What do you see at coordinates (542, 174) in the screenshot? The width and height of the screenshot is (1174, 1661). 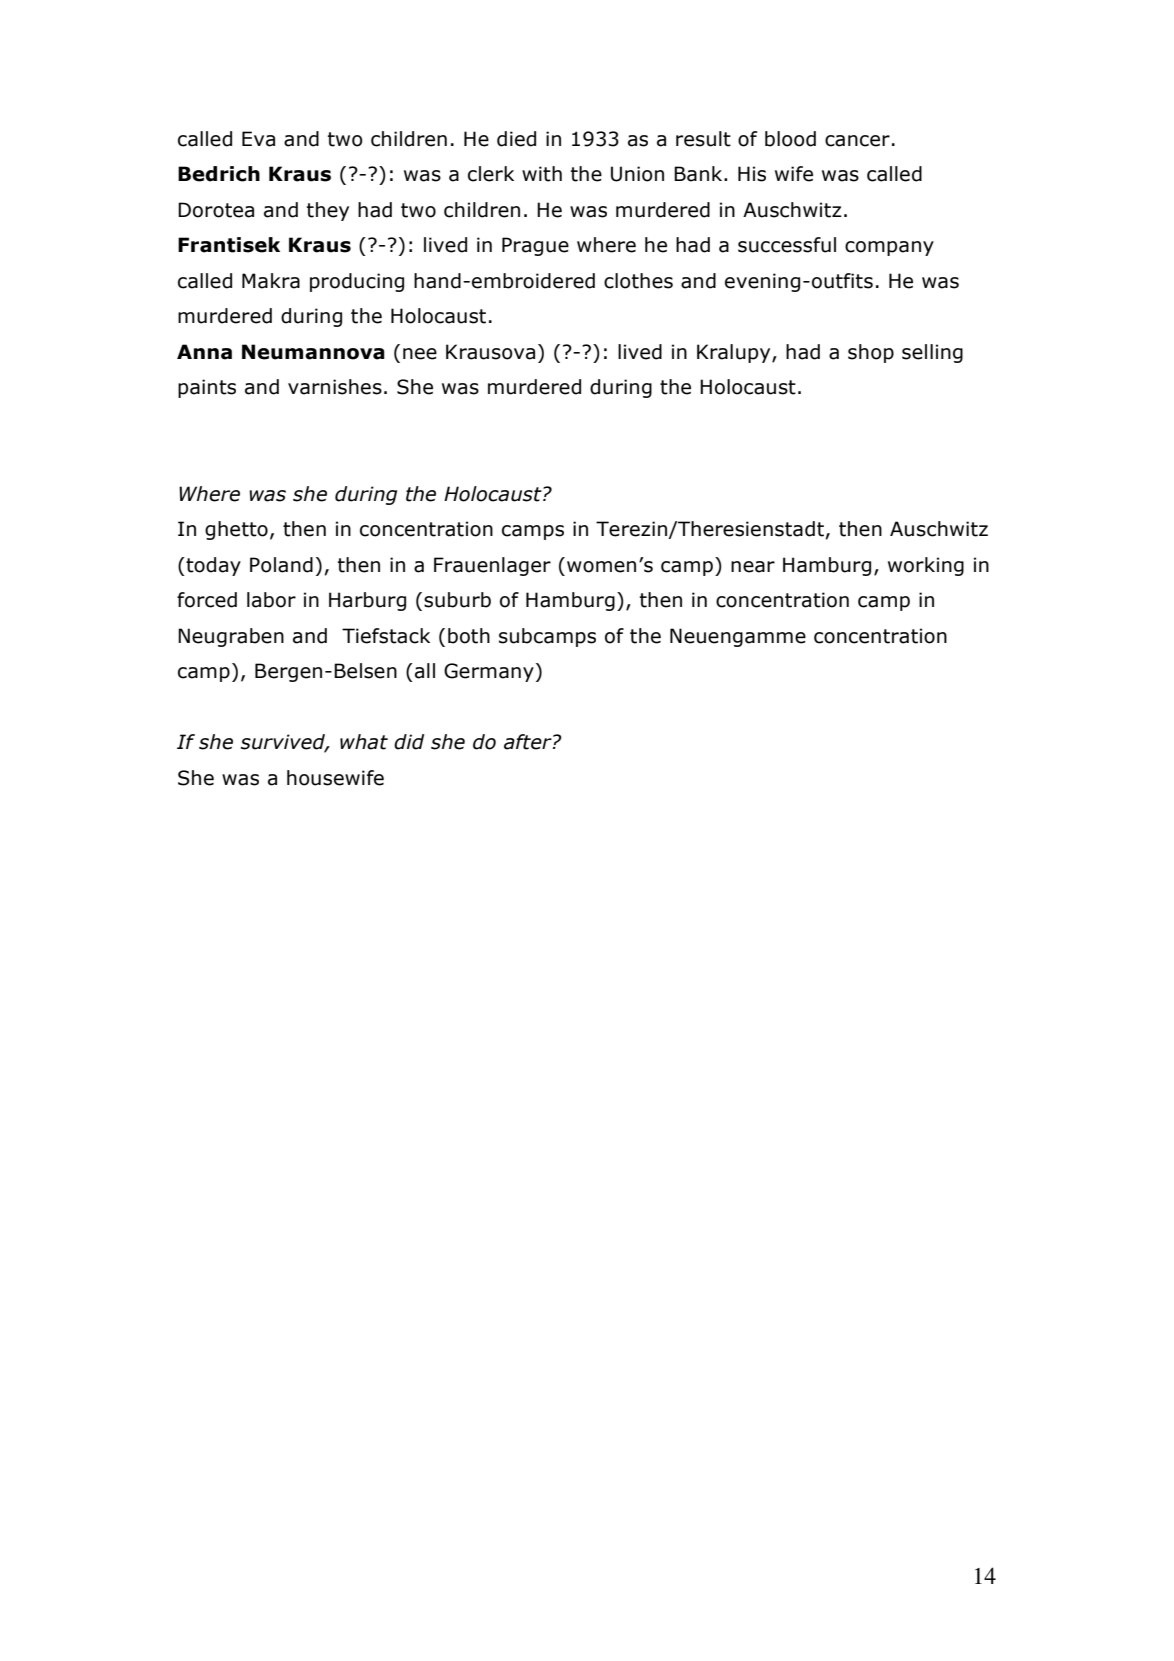 I see `with` at bounding box center [542, 174].
